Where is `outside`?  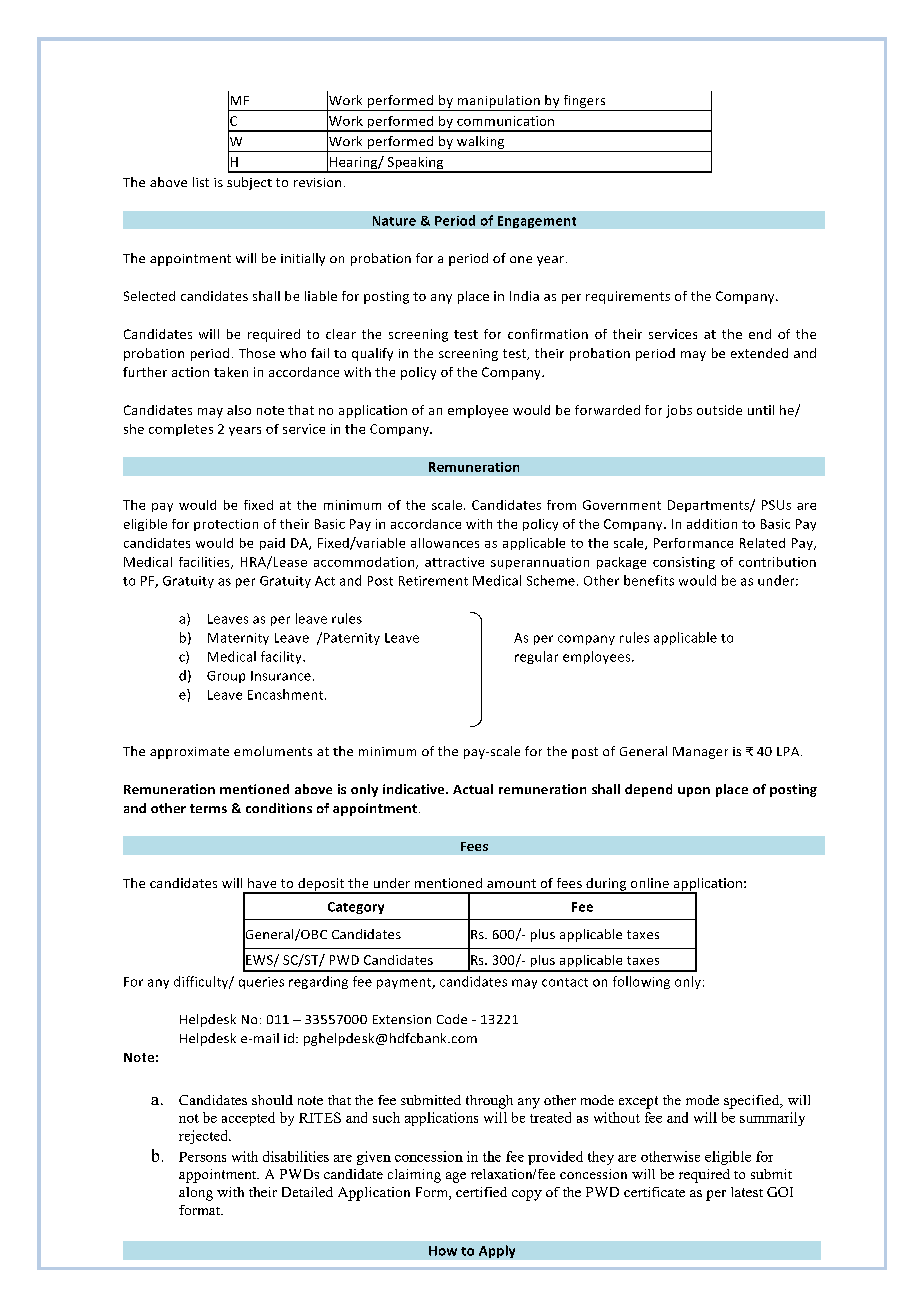 outside is located at coordinates (719, 410).
